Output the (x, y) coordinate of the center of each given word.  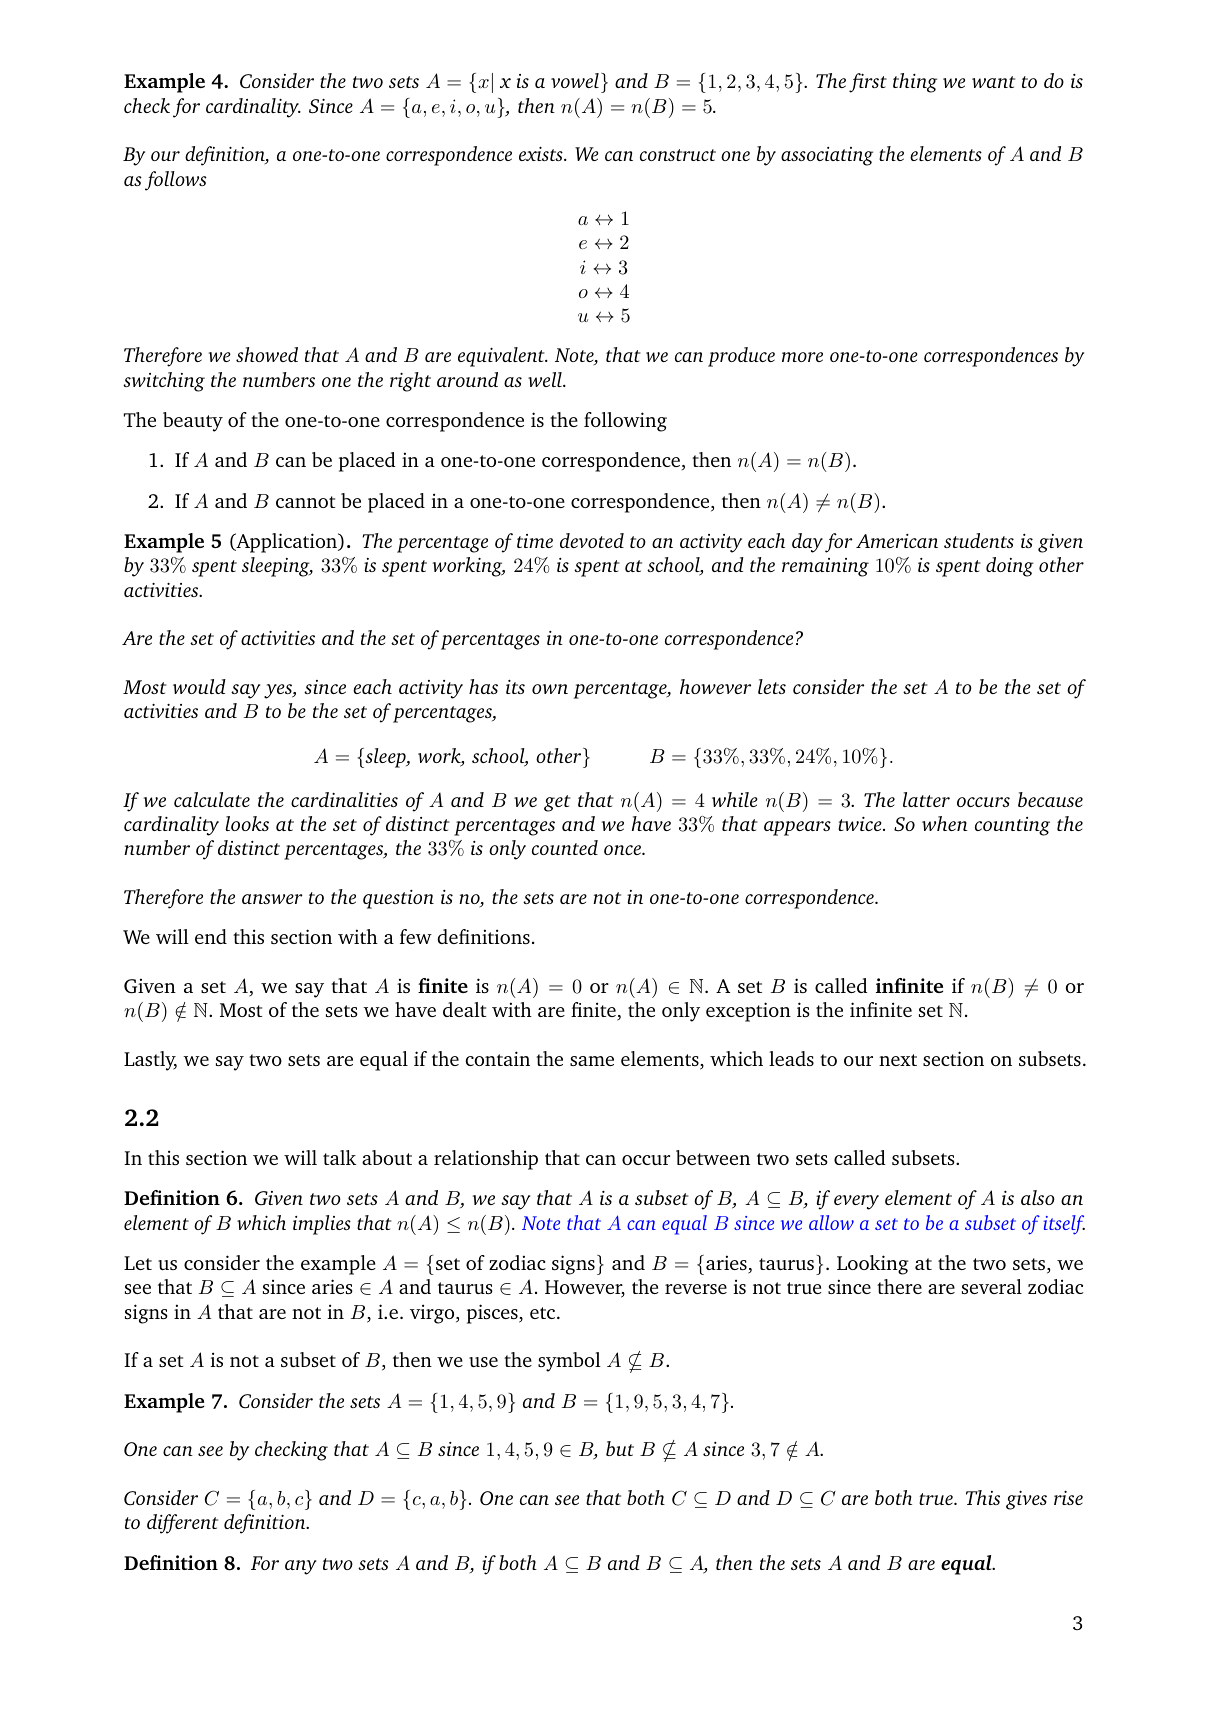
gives (1026, 1500)
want (993, 82)
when (945, 823)
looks (247, 823)
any (301, 1567)
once (623, 850)
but (620, 1448)
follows (176, 181)
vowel (575, 80)
